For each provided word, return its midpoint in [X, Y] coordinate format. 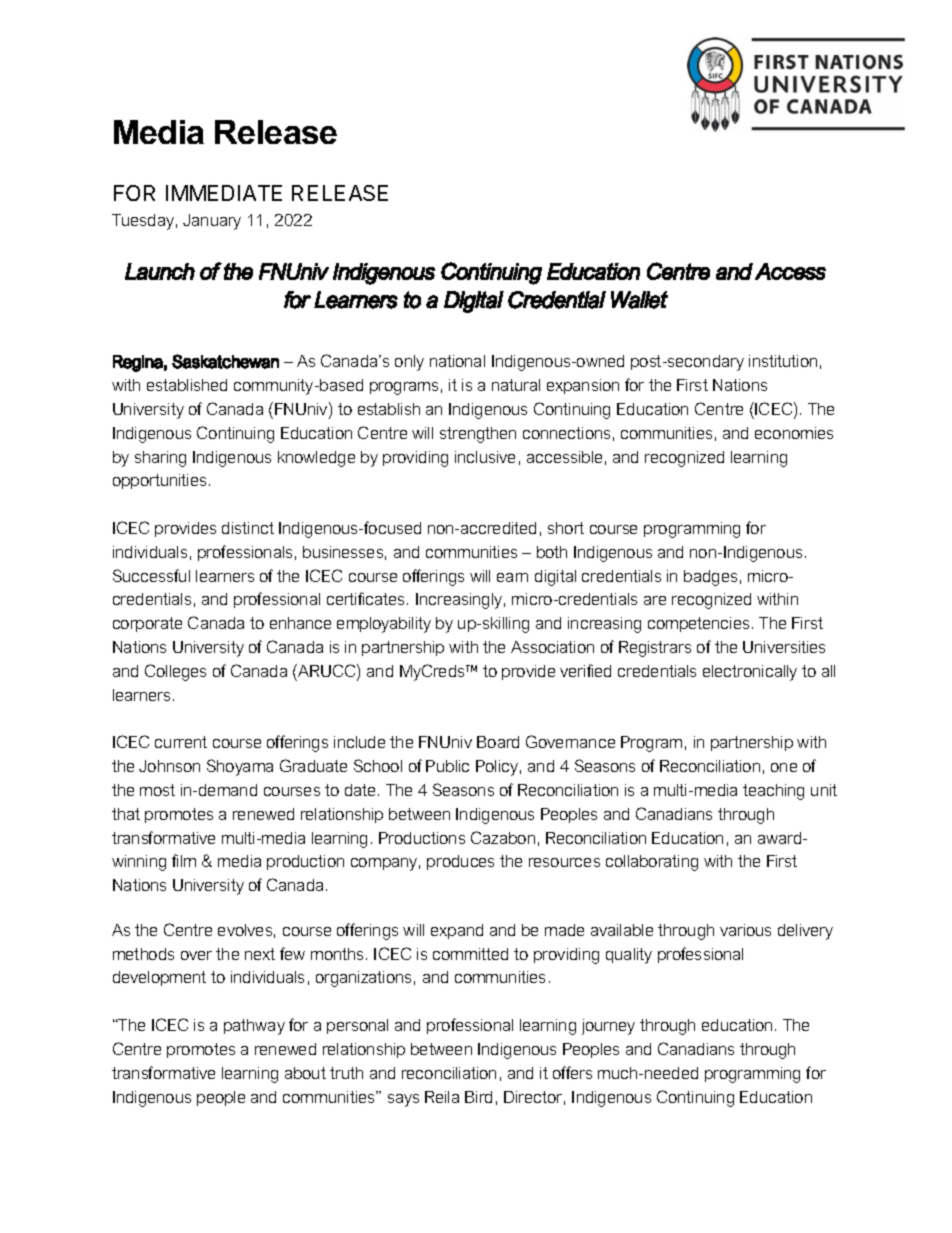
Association [552, 647]
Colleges [175, 672]
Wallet [639, 300]
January [212, 222]
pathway [254, 1027]
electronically [750, 673]
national [457, 361]
